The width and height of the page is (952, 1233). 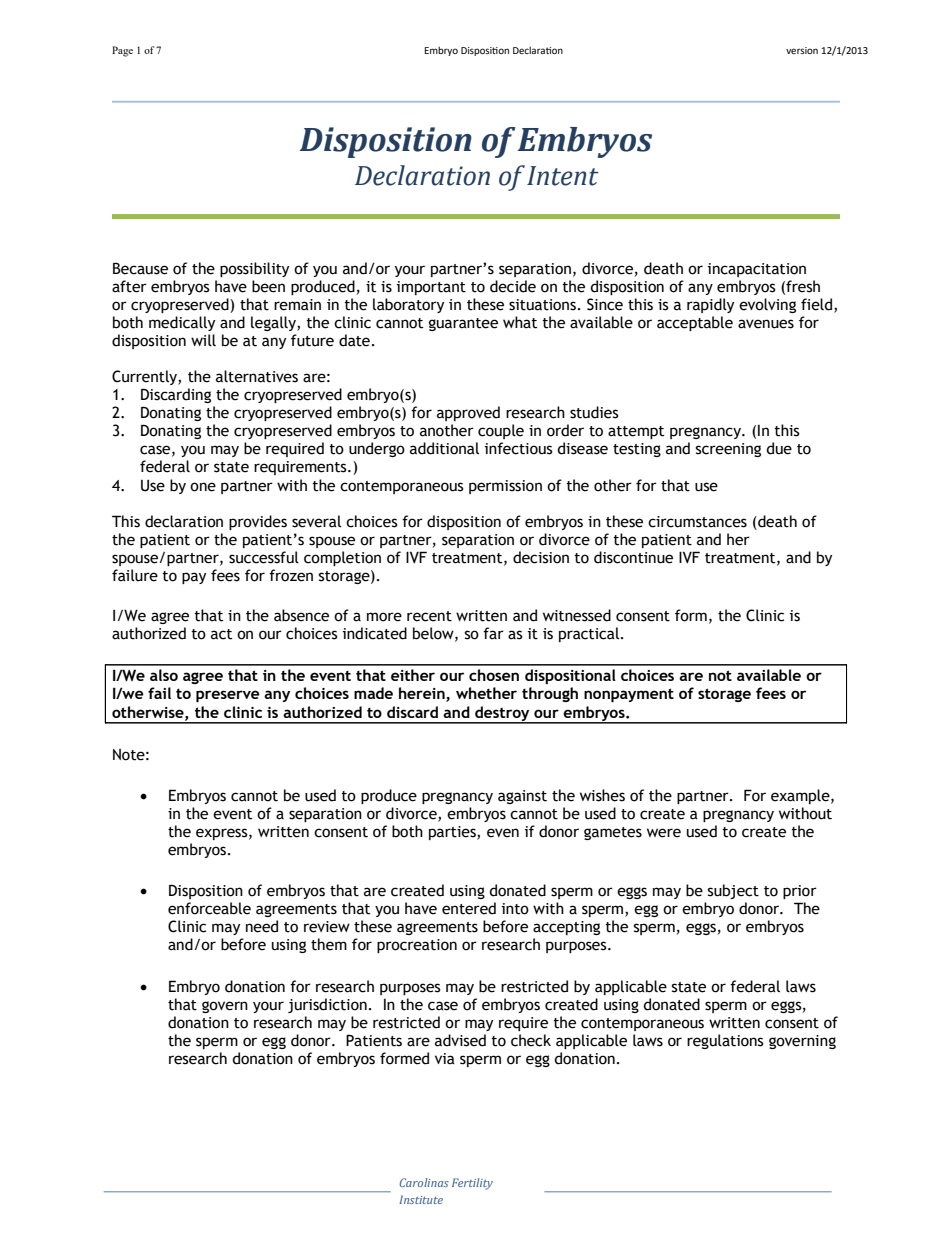 I want to click on discontinue, so click(x=633, y=557).
